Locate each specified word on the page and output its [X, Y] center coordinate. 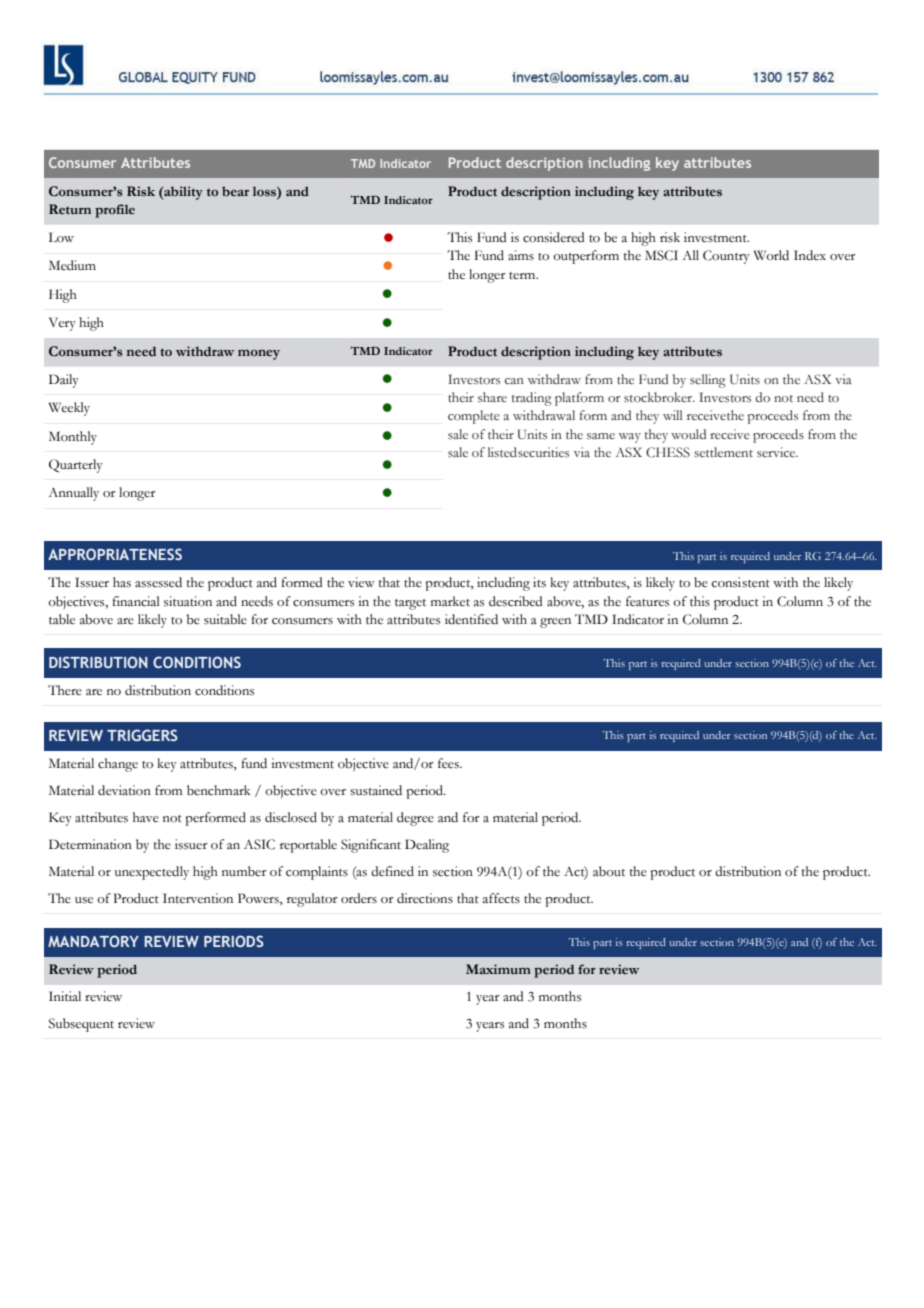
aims [521, 255]
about [609, 871]
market [450, 601]
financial [136, 601]
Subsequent [81, 1025]
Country [726, 257]
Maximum [498, 969]
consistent [741, 582]
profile [115, 211]
